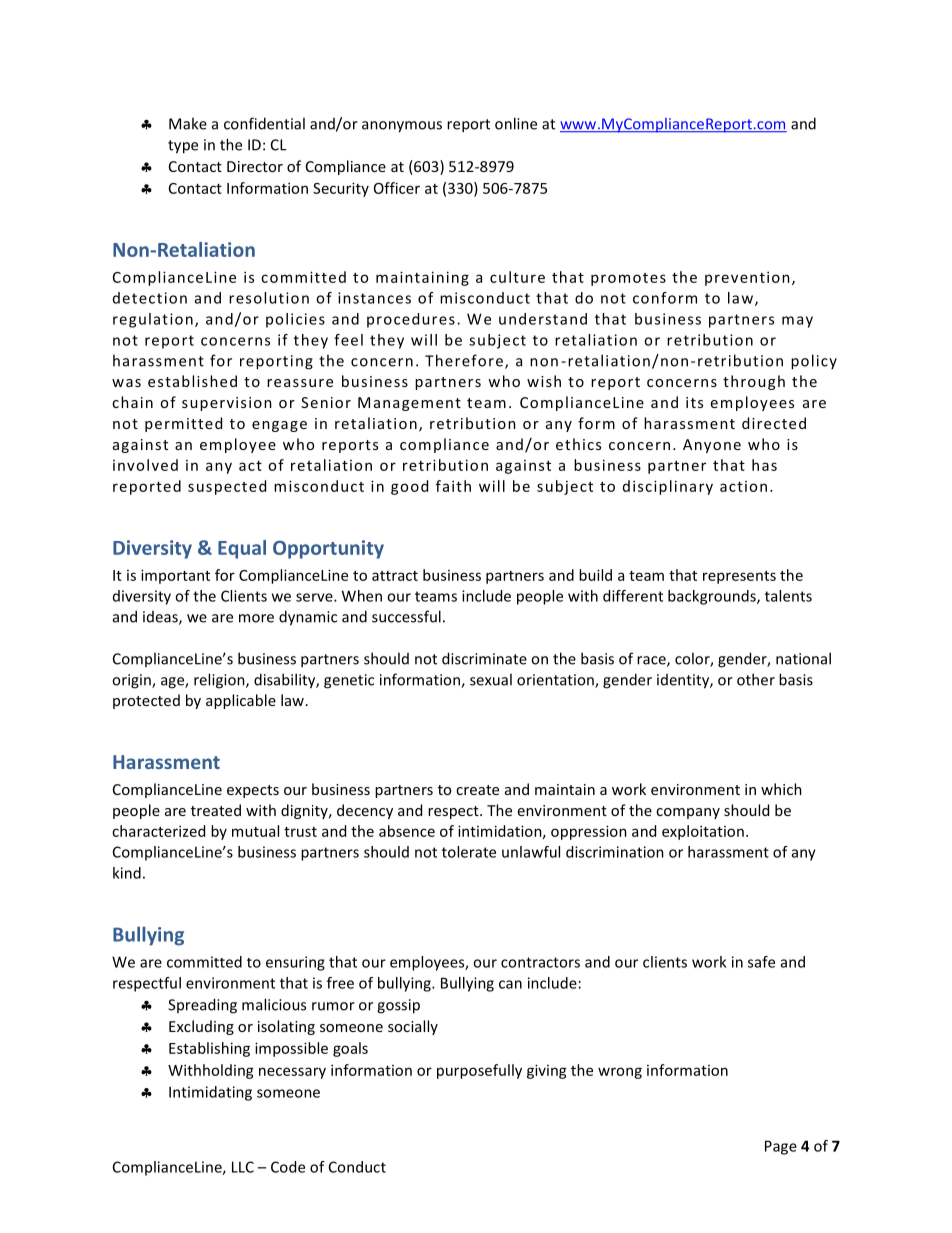 Image resolution: width=952 pixels, height=1233 pixels. What do you see at coordinates (743, 486) in the screenshot?
I see `action` at bounding box center [743, 486].
